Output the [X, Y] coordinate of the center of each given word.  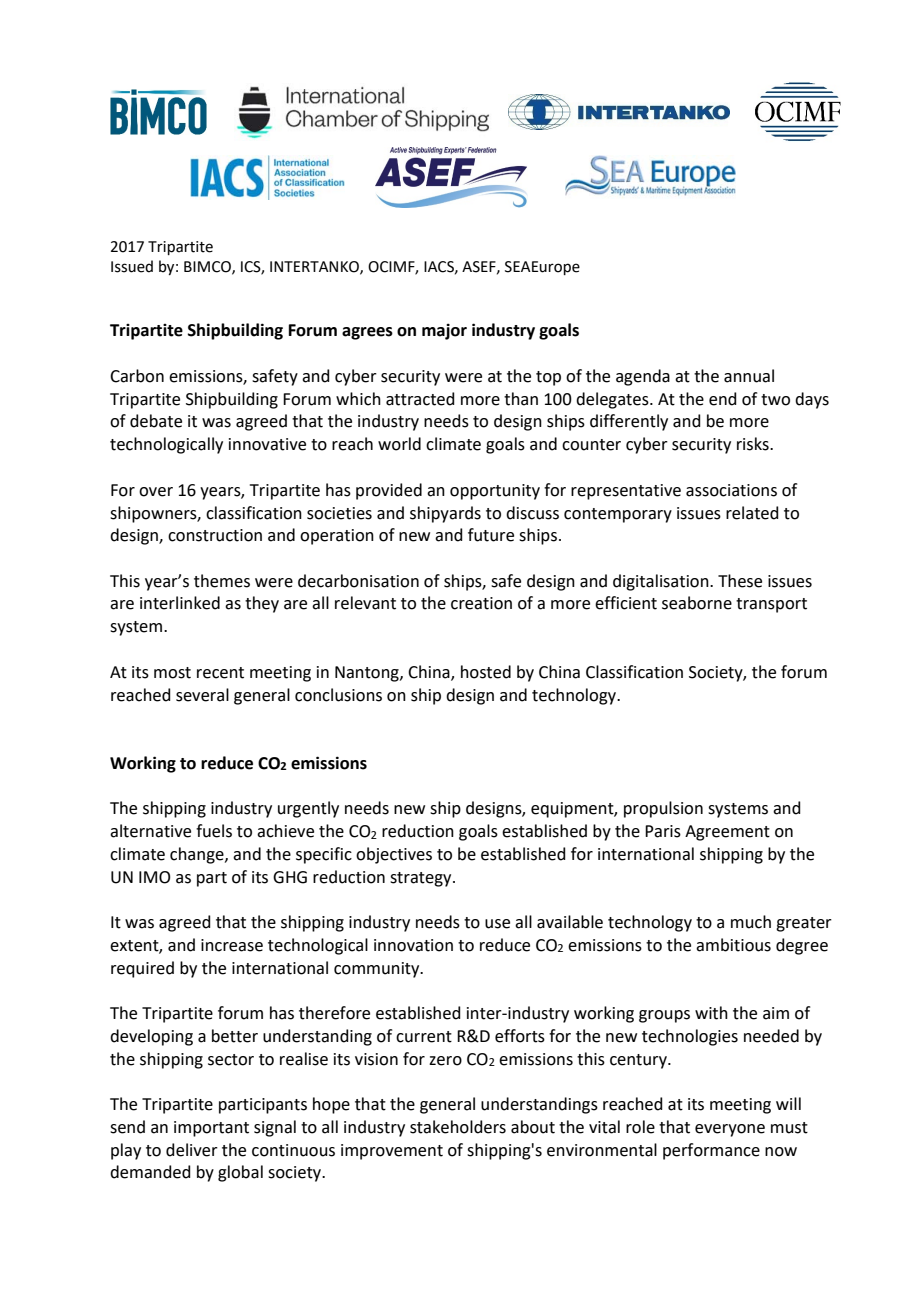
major [444, 331]
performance [711, 1151]
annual [749, 376]
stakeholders [458, 1127]
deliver [192, 1150]
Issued [132, 266]
